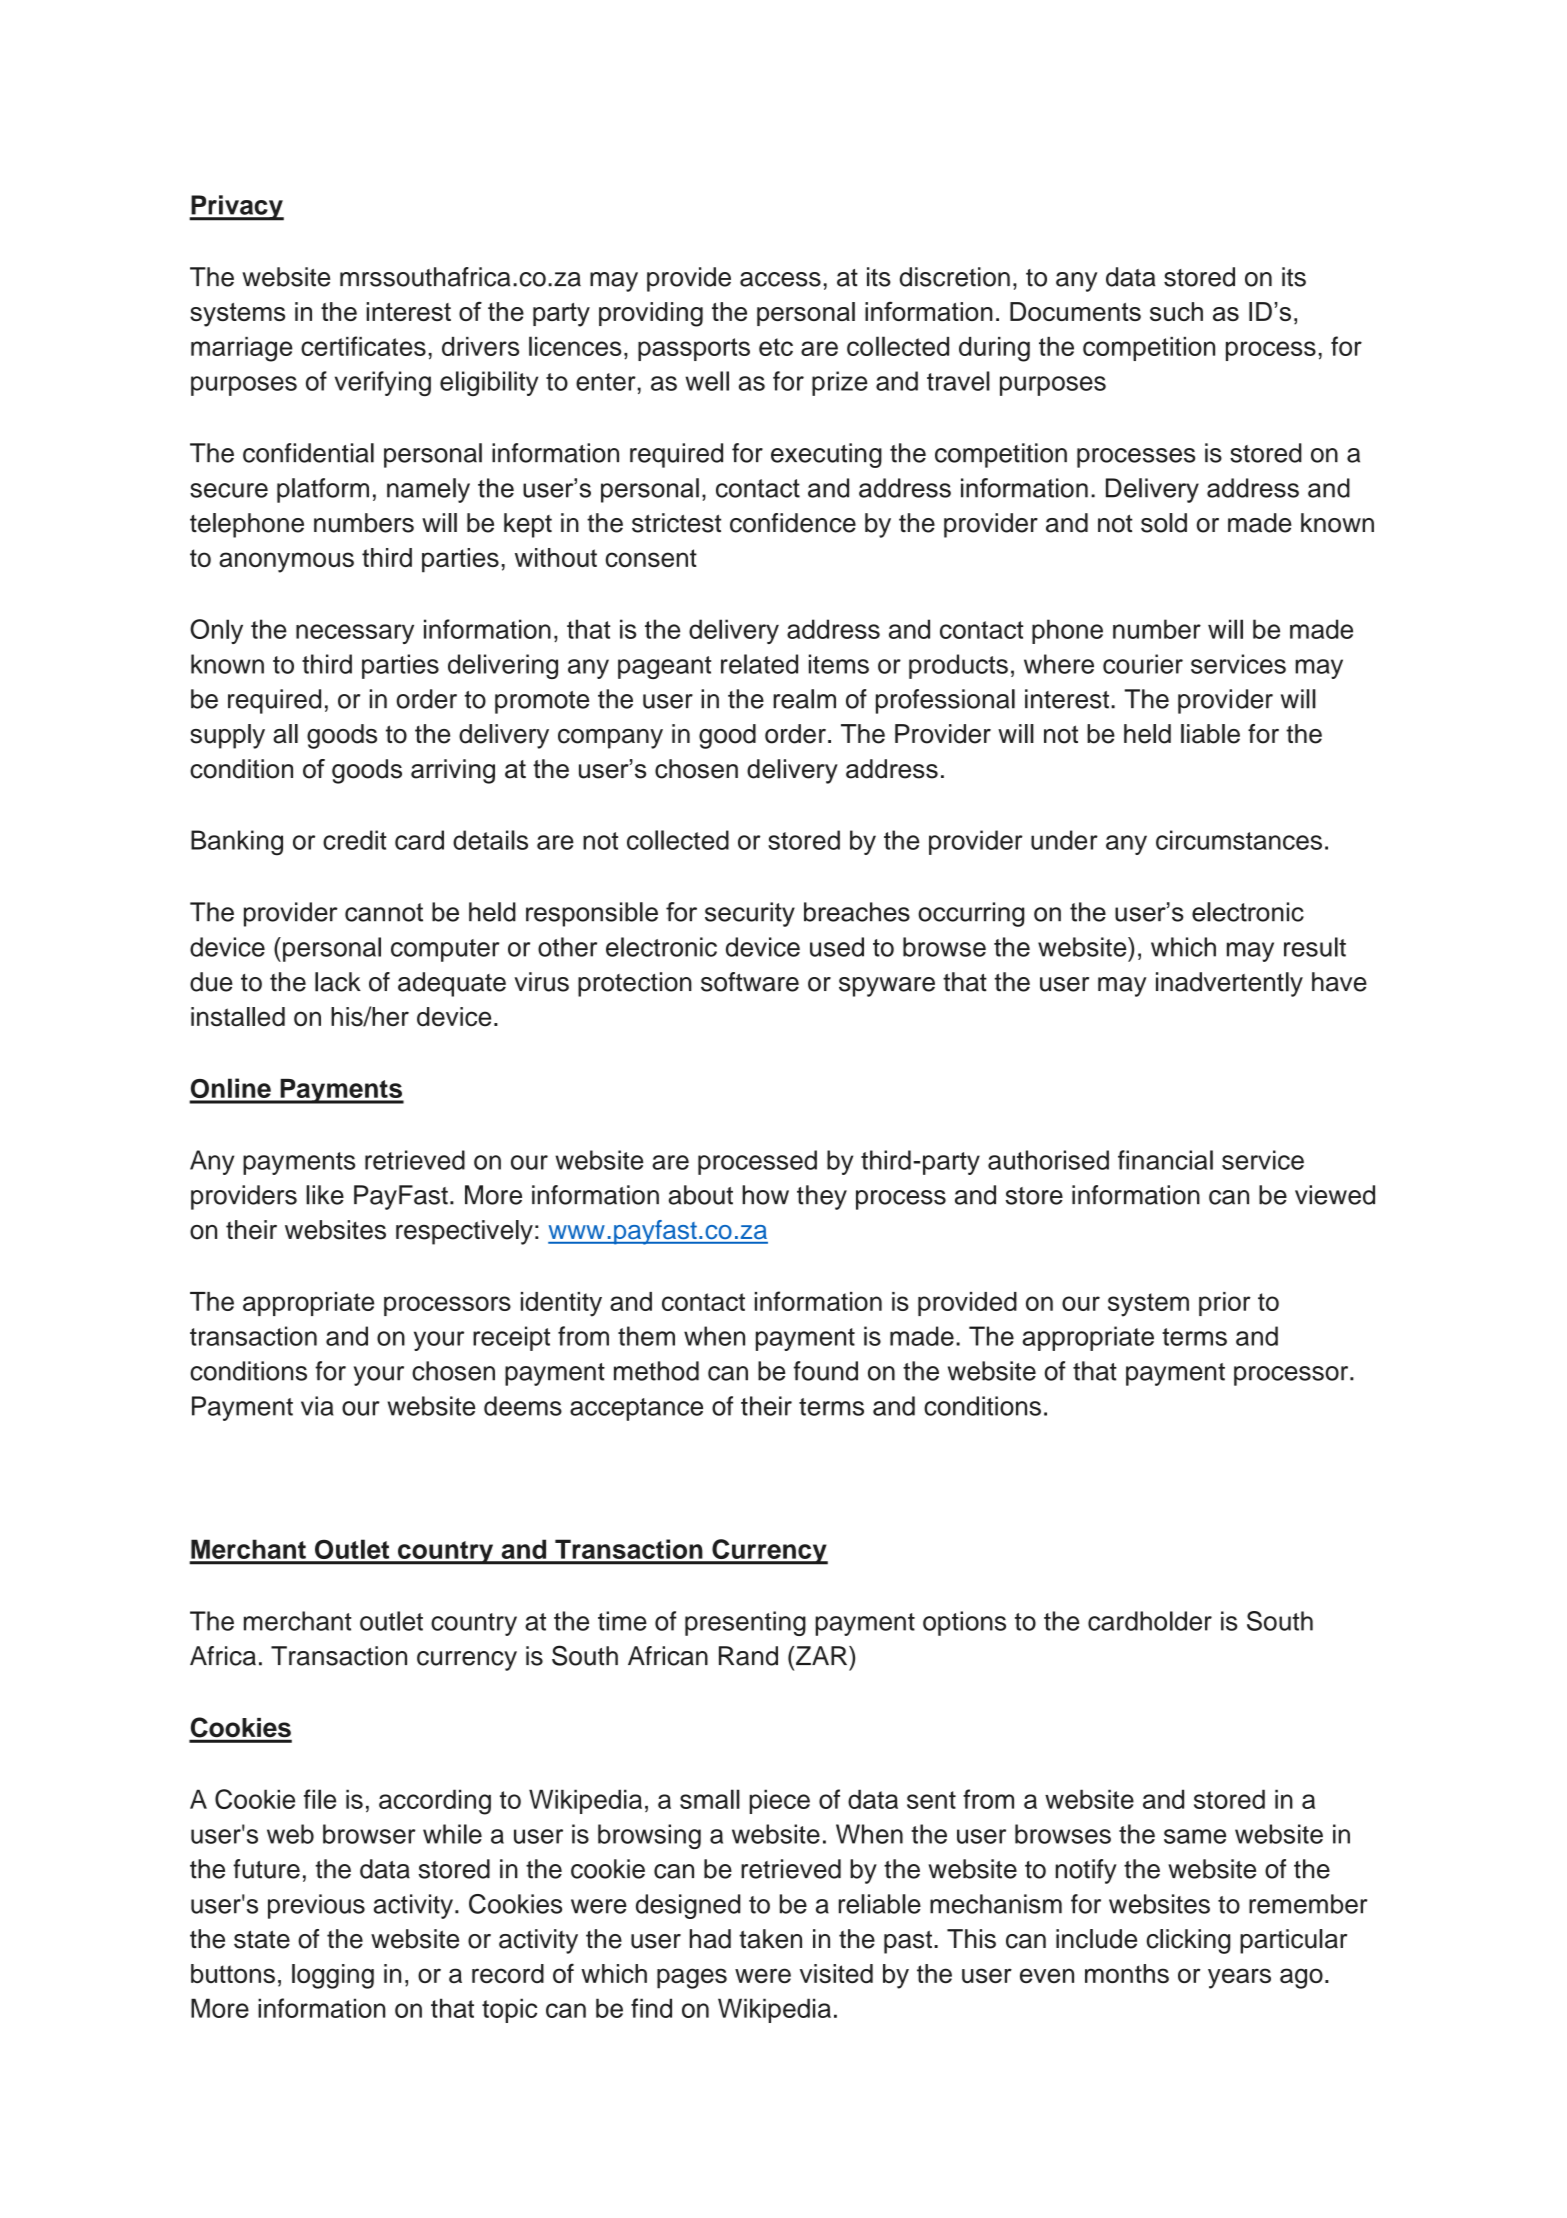 The image size is (1567, 2218). Describe the element at coordinates (1165, 1160) in the page. I see `financial` at that location.
